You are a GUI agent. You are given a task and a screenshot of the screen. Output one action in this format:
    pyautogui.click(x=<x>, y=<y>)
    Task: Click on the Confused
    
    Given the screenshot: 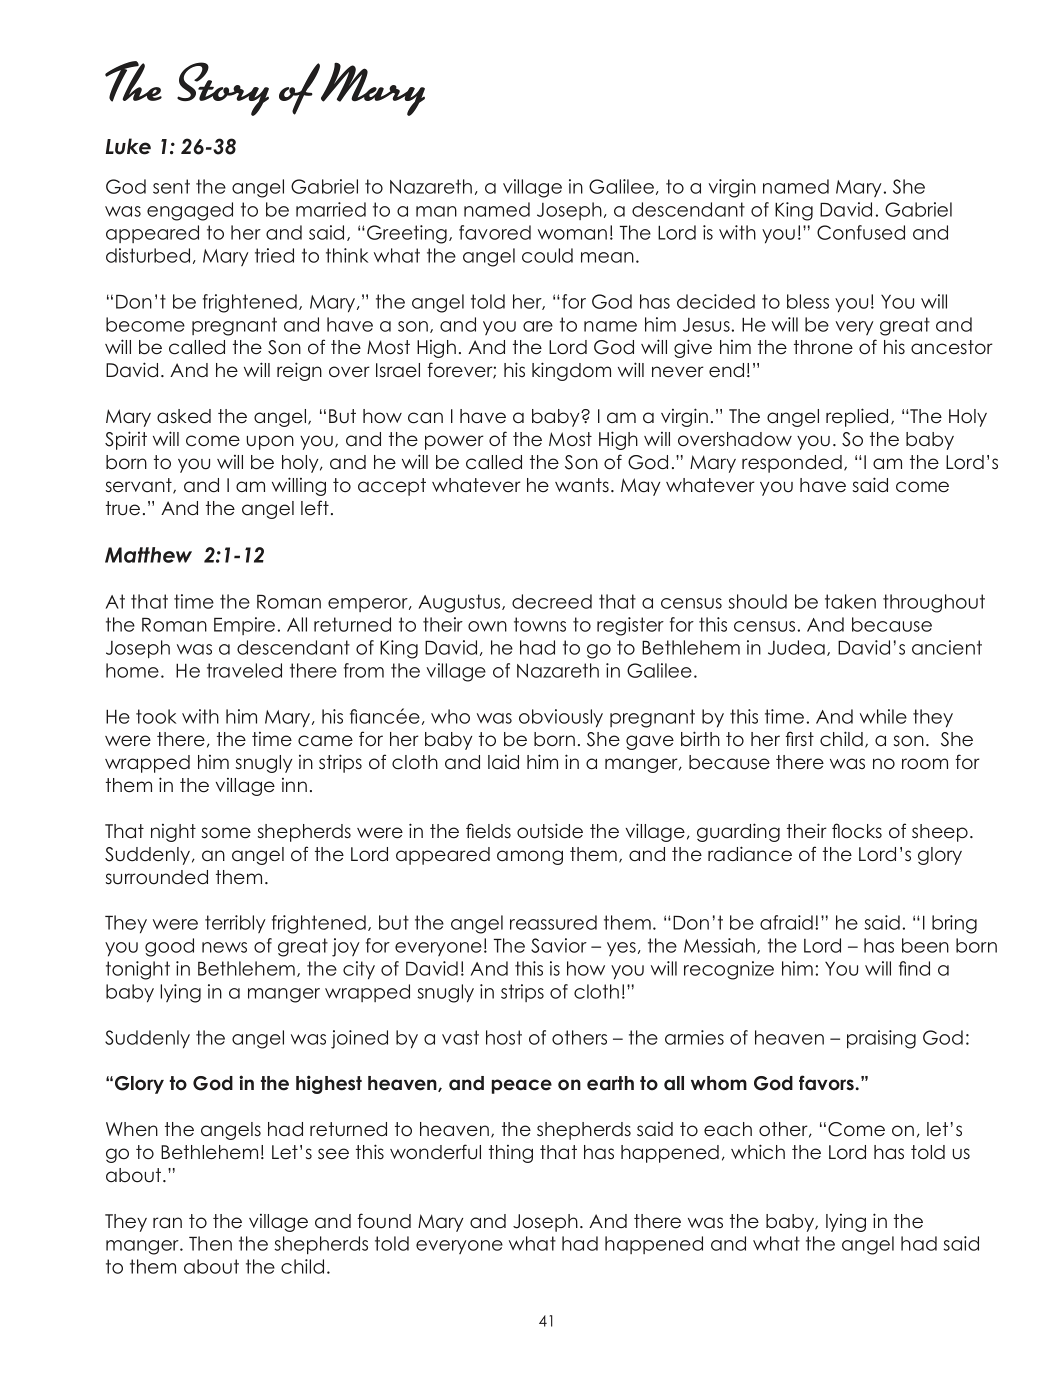 What is the action you would take?
    pyautogui.click(x=861, y=232)
